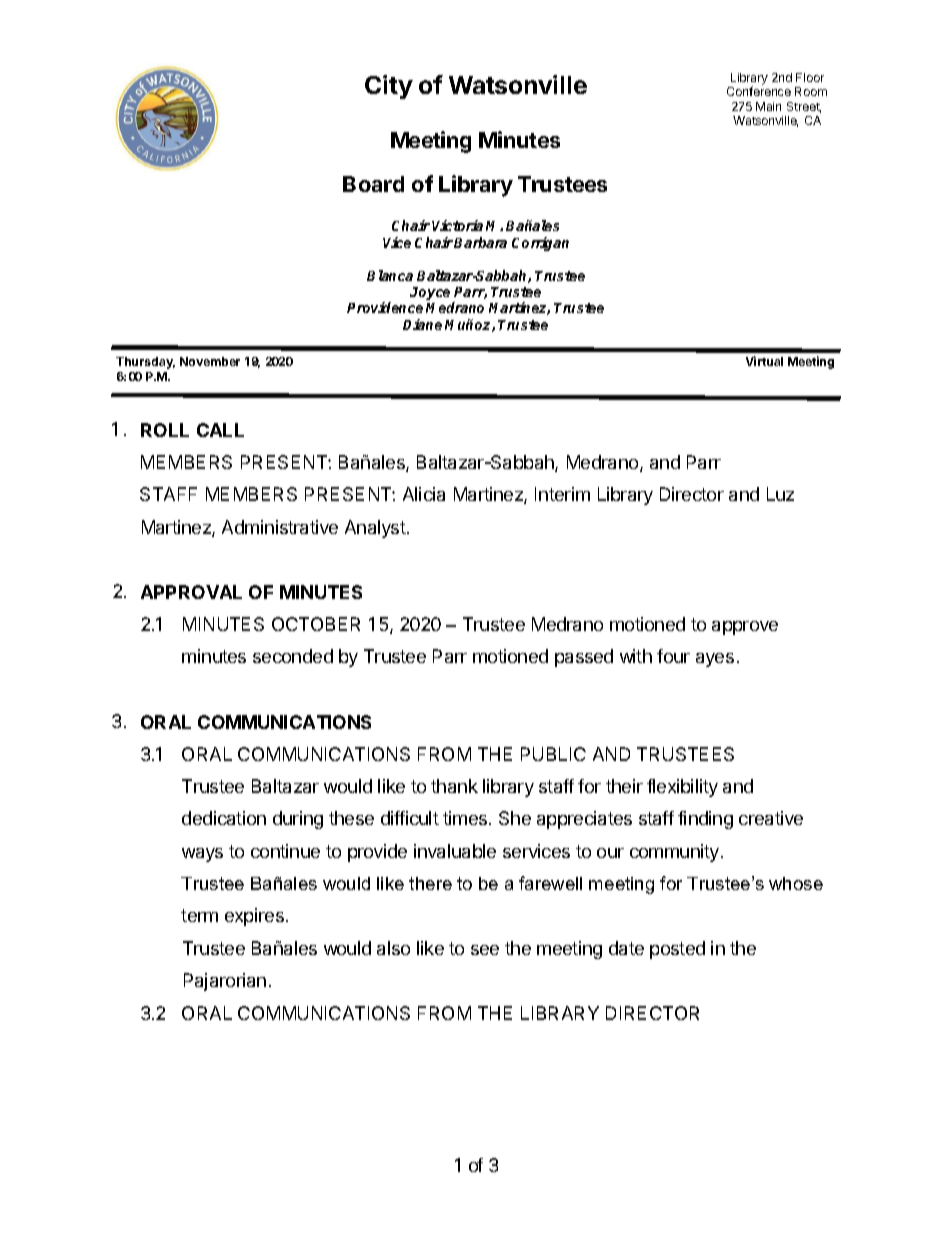 Image resolution: width=952 pixels, height=1233 pixels. What do you see at coordinates (677, 950) in the page?
I see `posted` at bounding box center [677, 950].
